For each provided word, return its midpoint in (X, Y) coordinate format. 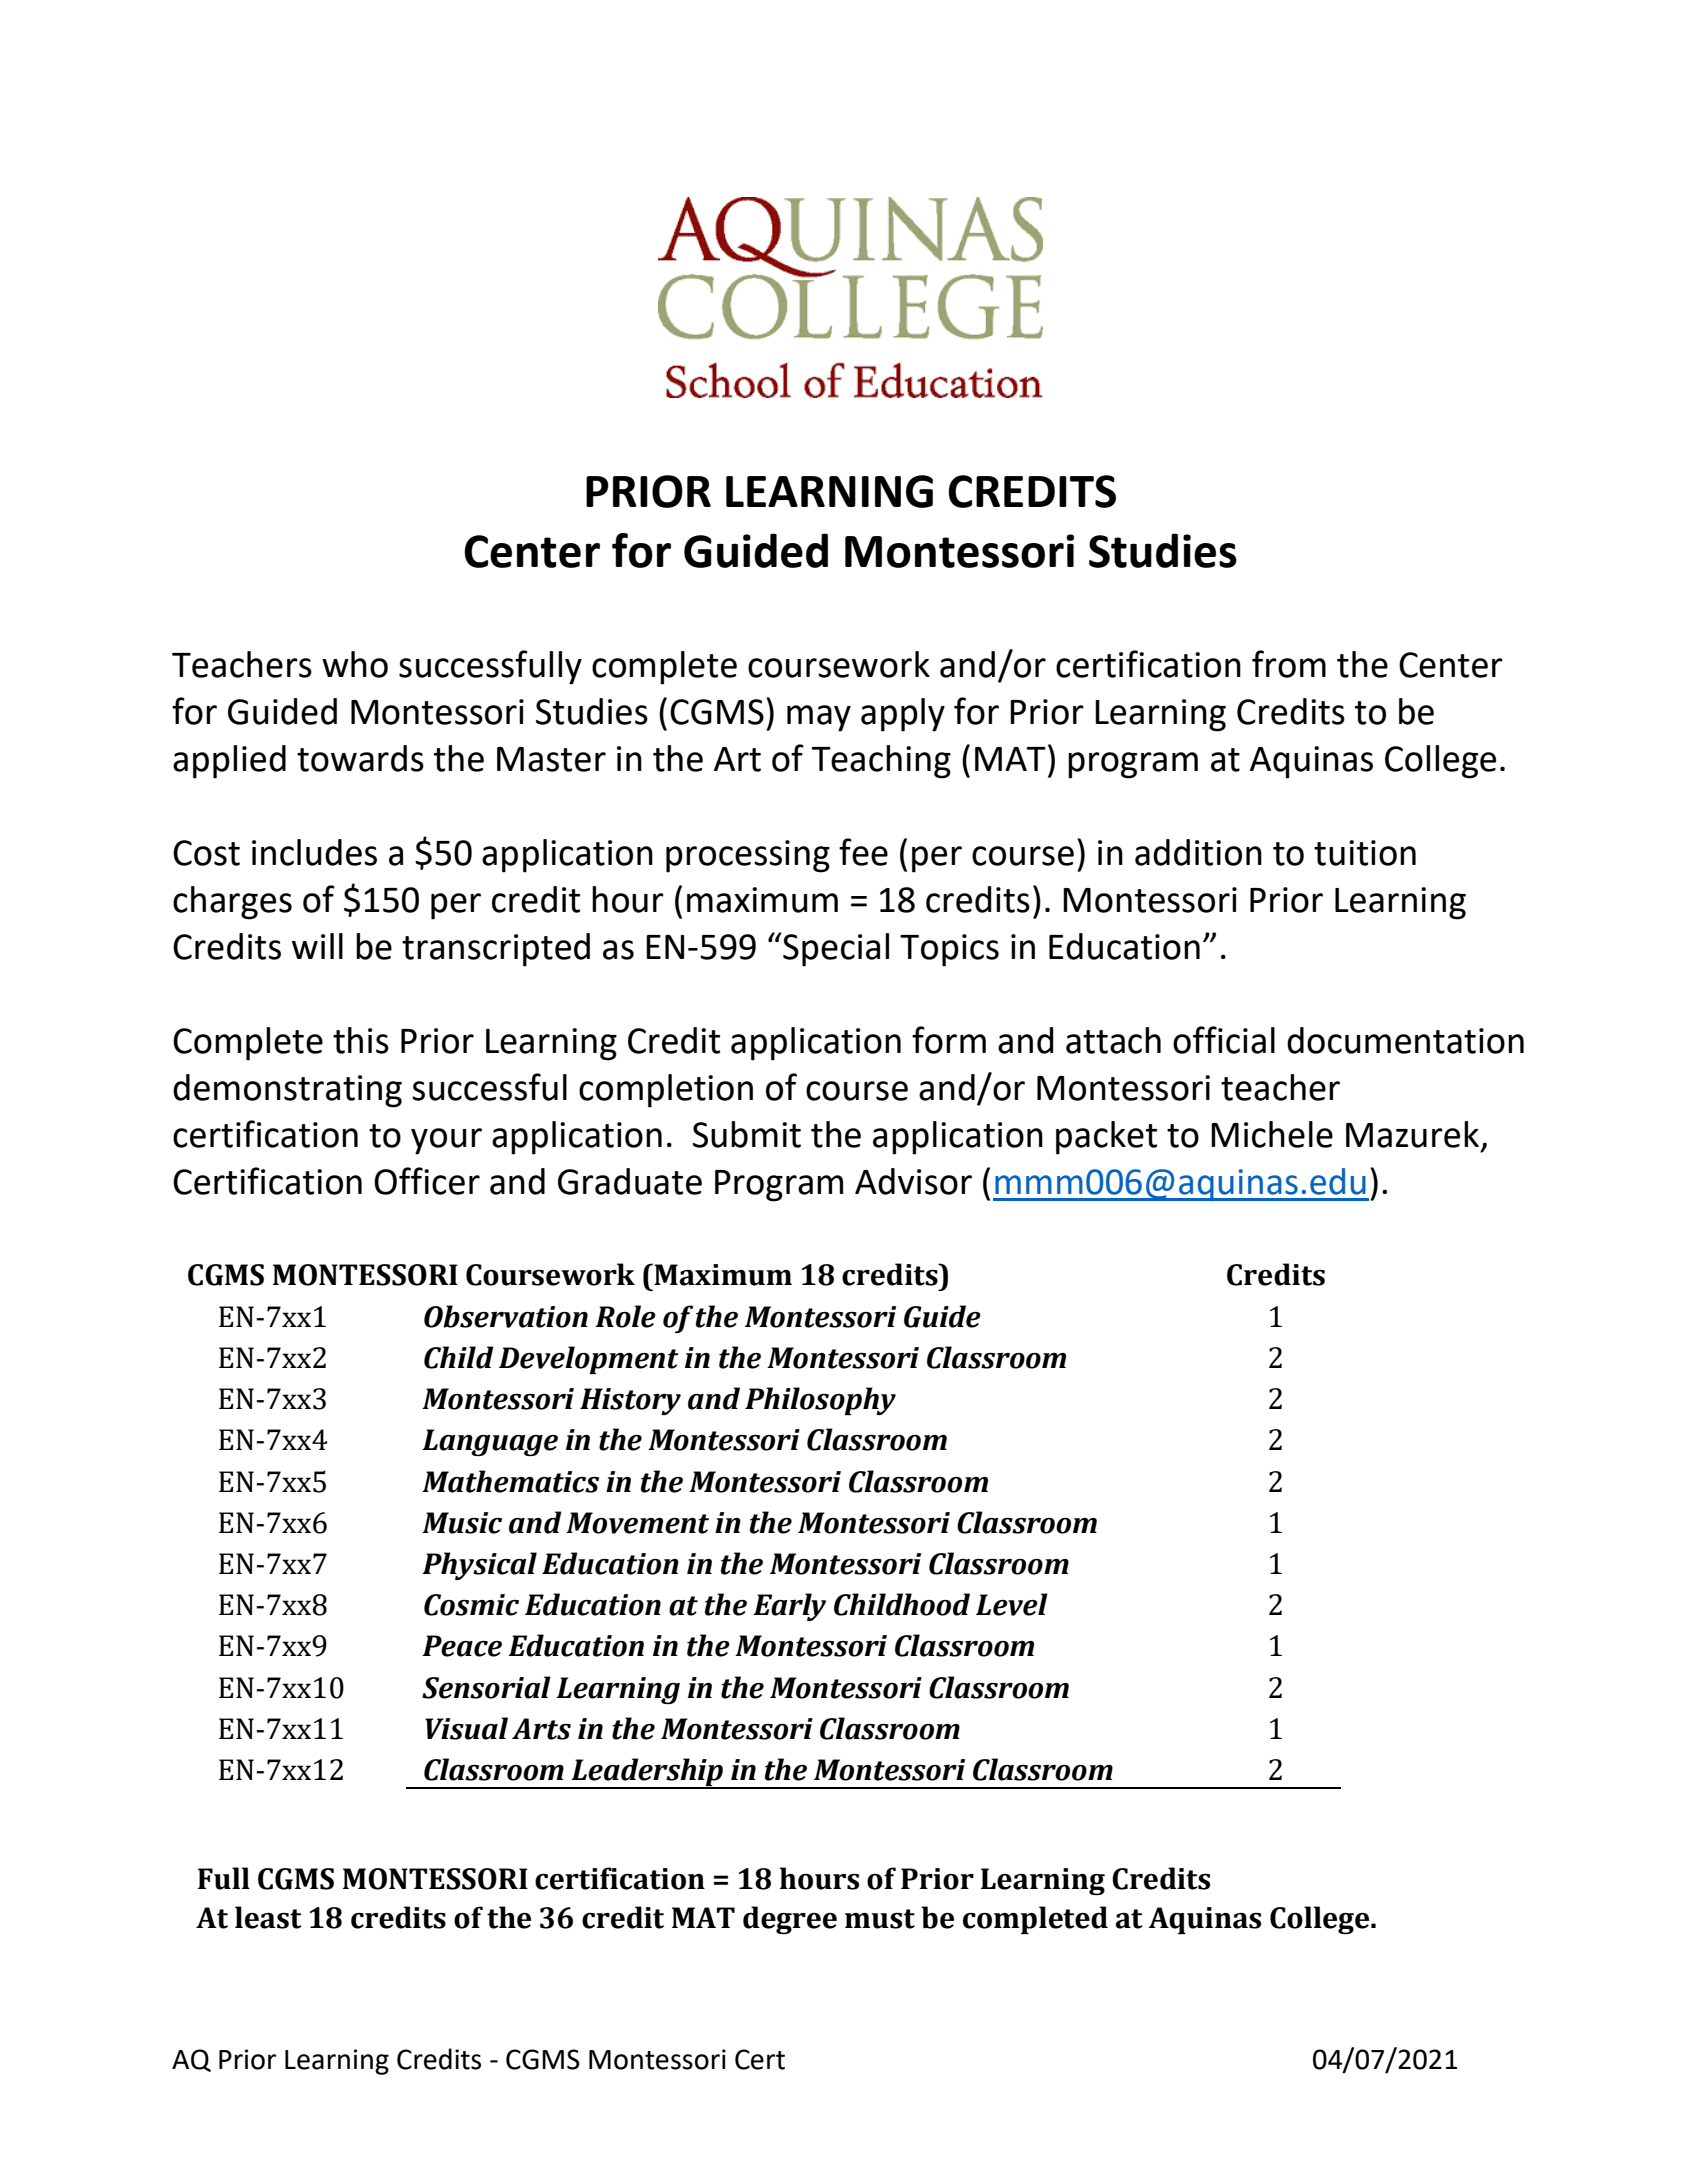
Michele (1272, 1134)
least (268, 1917)
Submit (747, 1134)
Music (462, 1523)
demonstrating (287, 1091)
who (355, 664)
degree (790, 1920)
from (1289, 664)
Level (1012, 1604)
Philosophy (820, 1401)
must (880, 1919)
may (819, 718)
